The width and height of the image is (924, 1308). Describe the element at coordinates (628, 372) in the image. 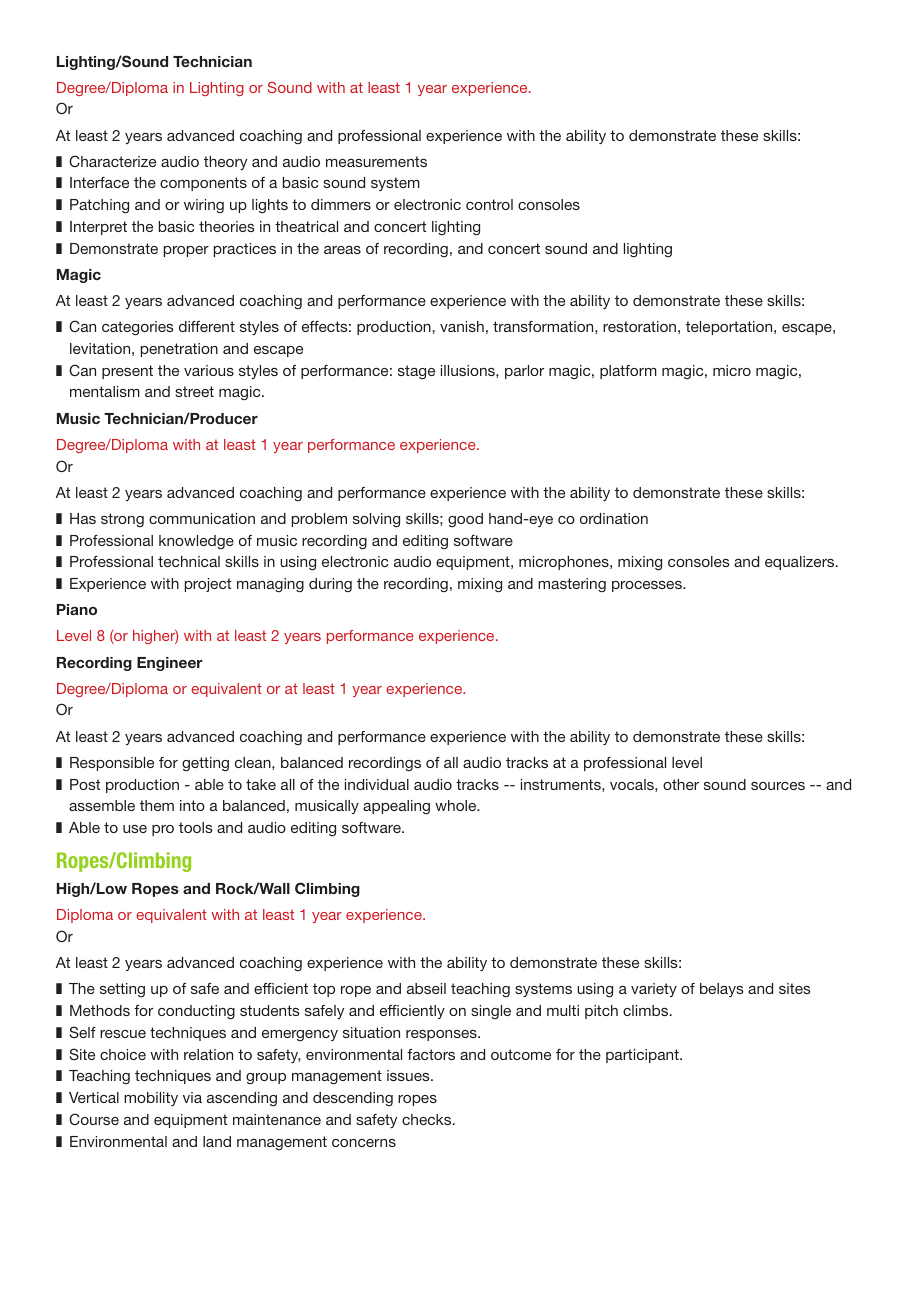

I see `platform` at that location.
